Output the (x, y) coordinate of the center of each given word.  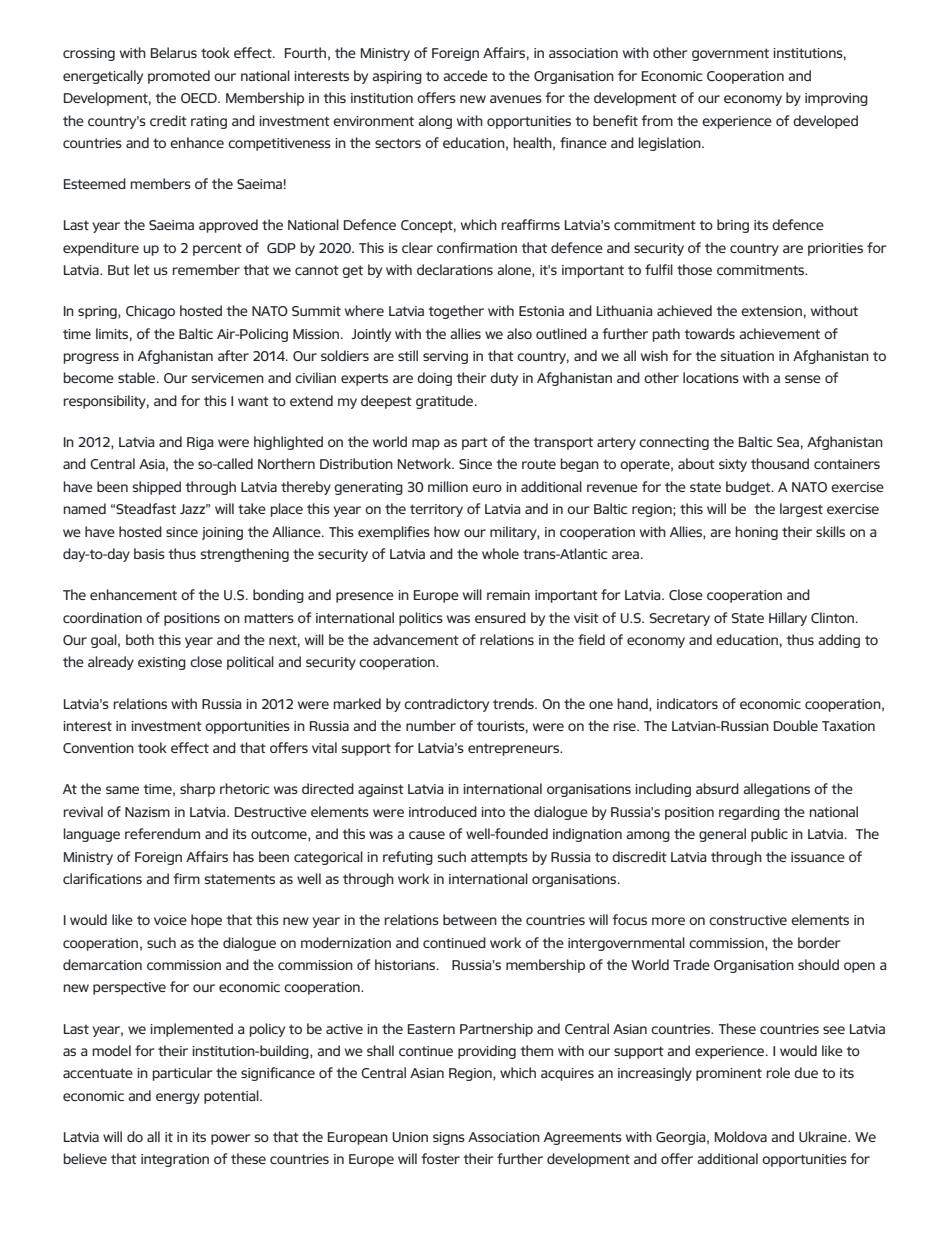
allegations (776, 790)
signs (449, 1138)
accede (465, 75)
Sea (788, 442)
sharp (197, 790)
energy (178, 1098)
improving (836, 99)
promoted (179, 77)
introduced (443, 811)
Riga (200, 443)
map (426, 444)
